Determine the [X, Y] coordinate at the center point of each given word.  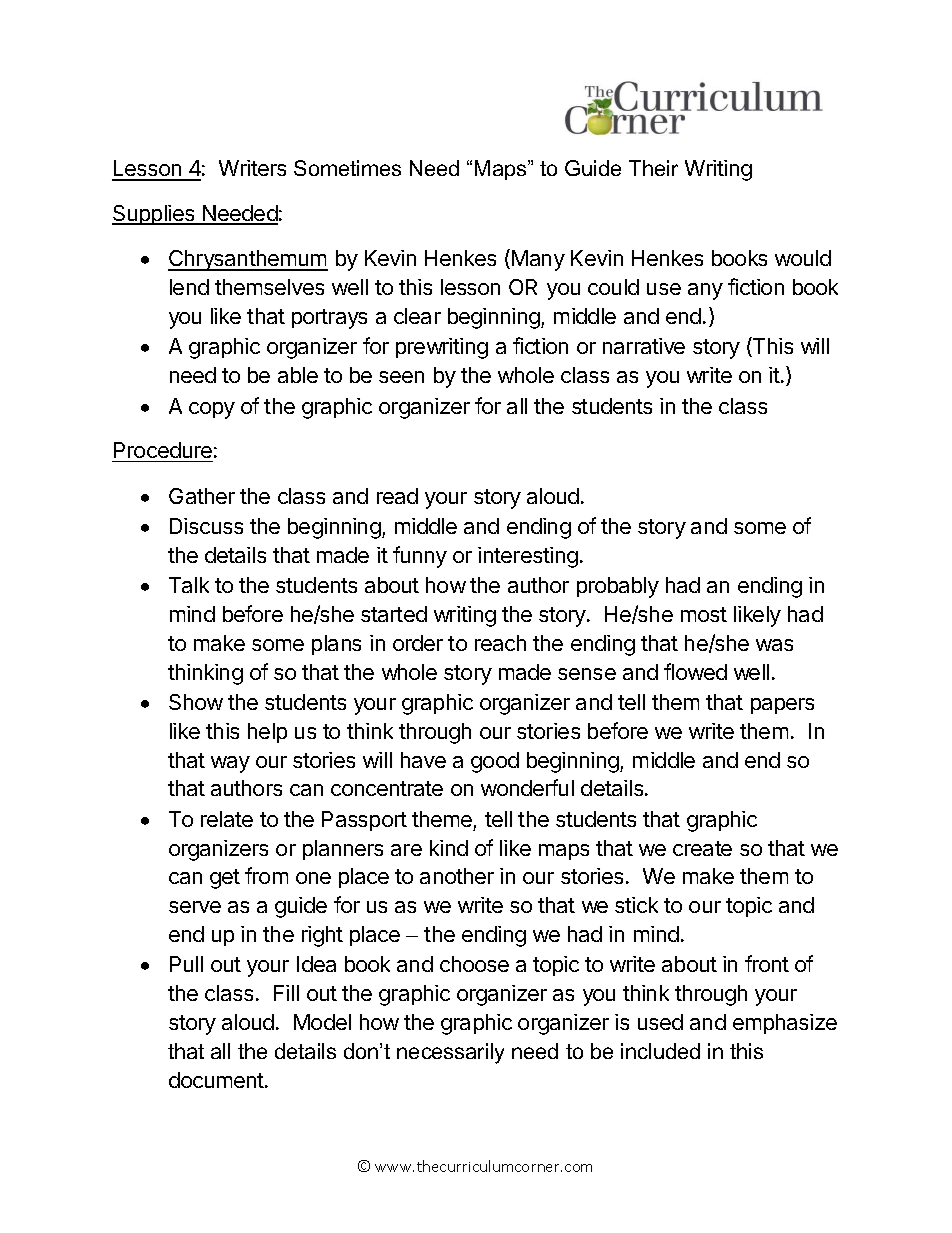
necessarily [450, 1053]
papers [782, 706]
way [230, 764]
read [397, 496]
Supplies [154, 215]
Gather [202, 496]
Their [653, 168]
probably [618, 587]
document [217, 1080]
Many [538, 260]
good [495, 762]
